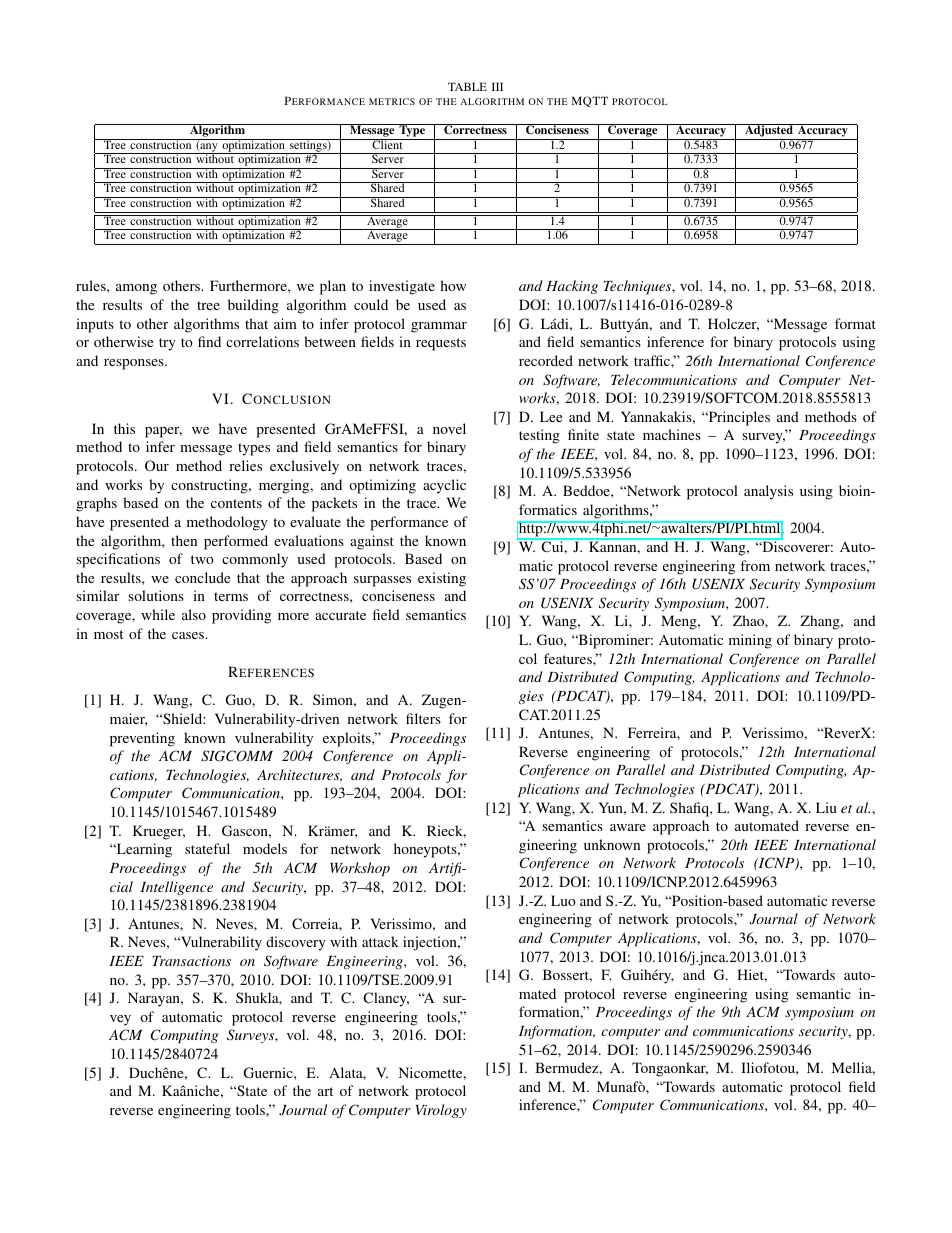 The width and height of the document is (952, 1233). I want to click on METRICS, so click(392, 101).
